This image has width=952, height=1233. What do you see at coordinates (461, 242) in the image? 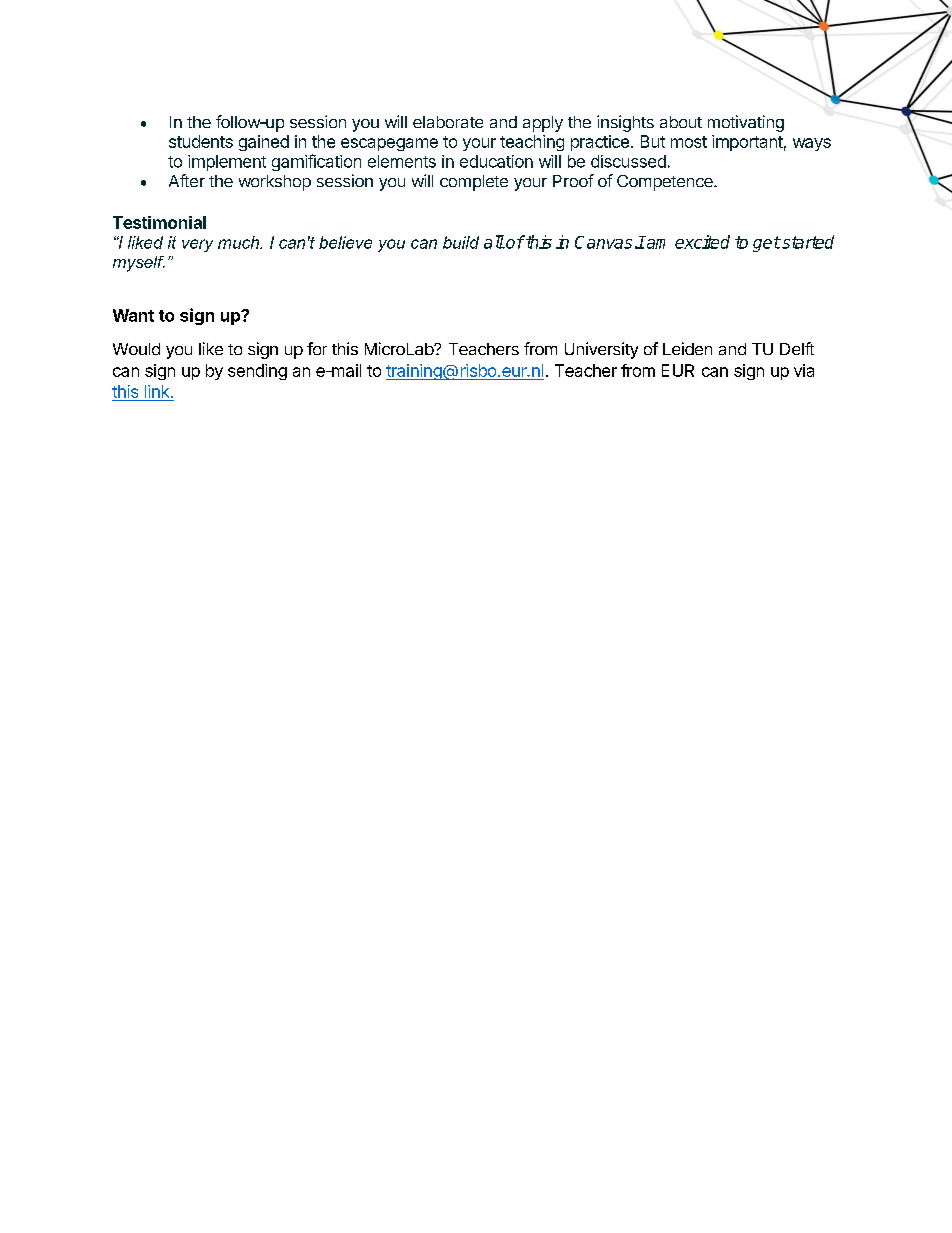
I see `build` at bounding box center [461, 242].
